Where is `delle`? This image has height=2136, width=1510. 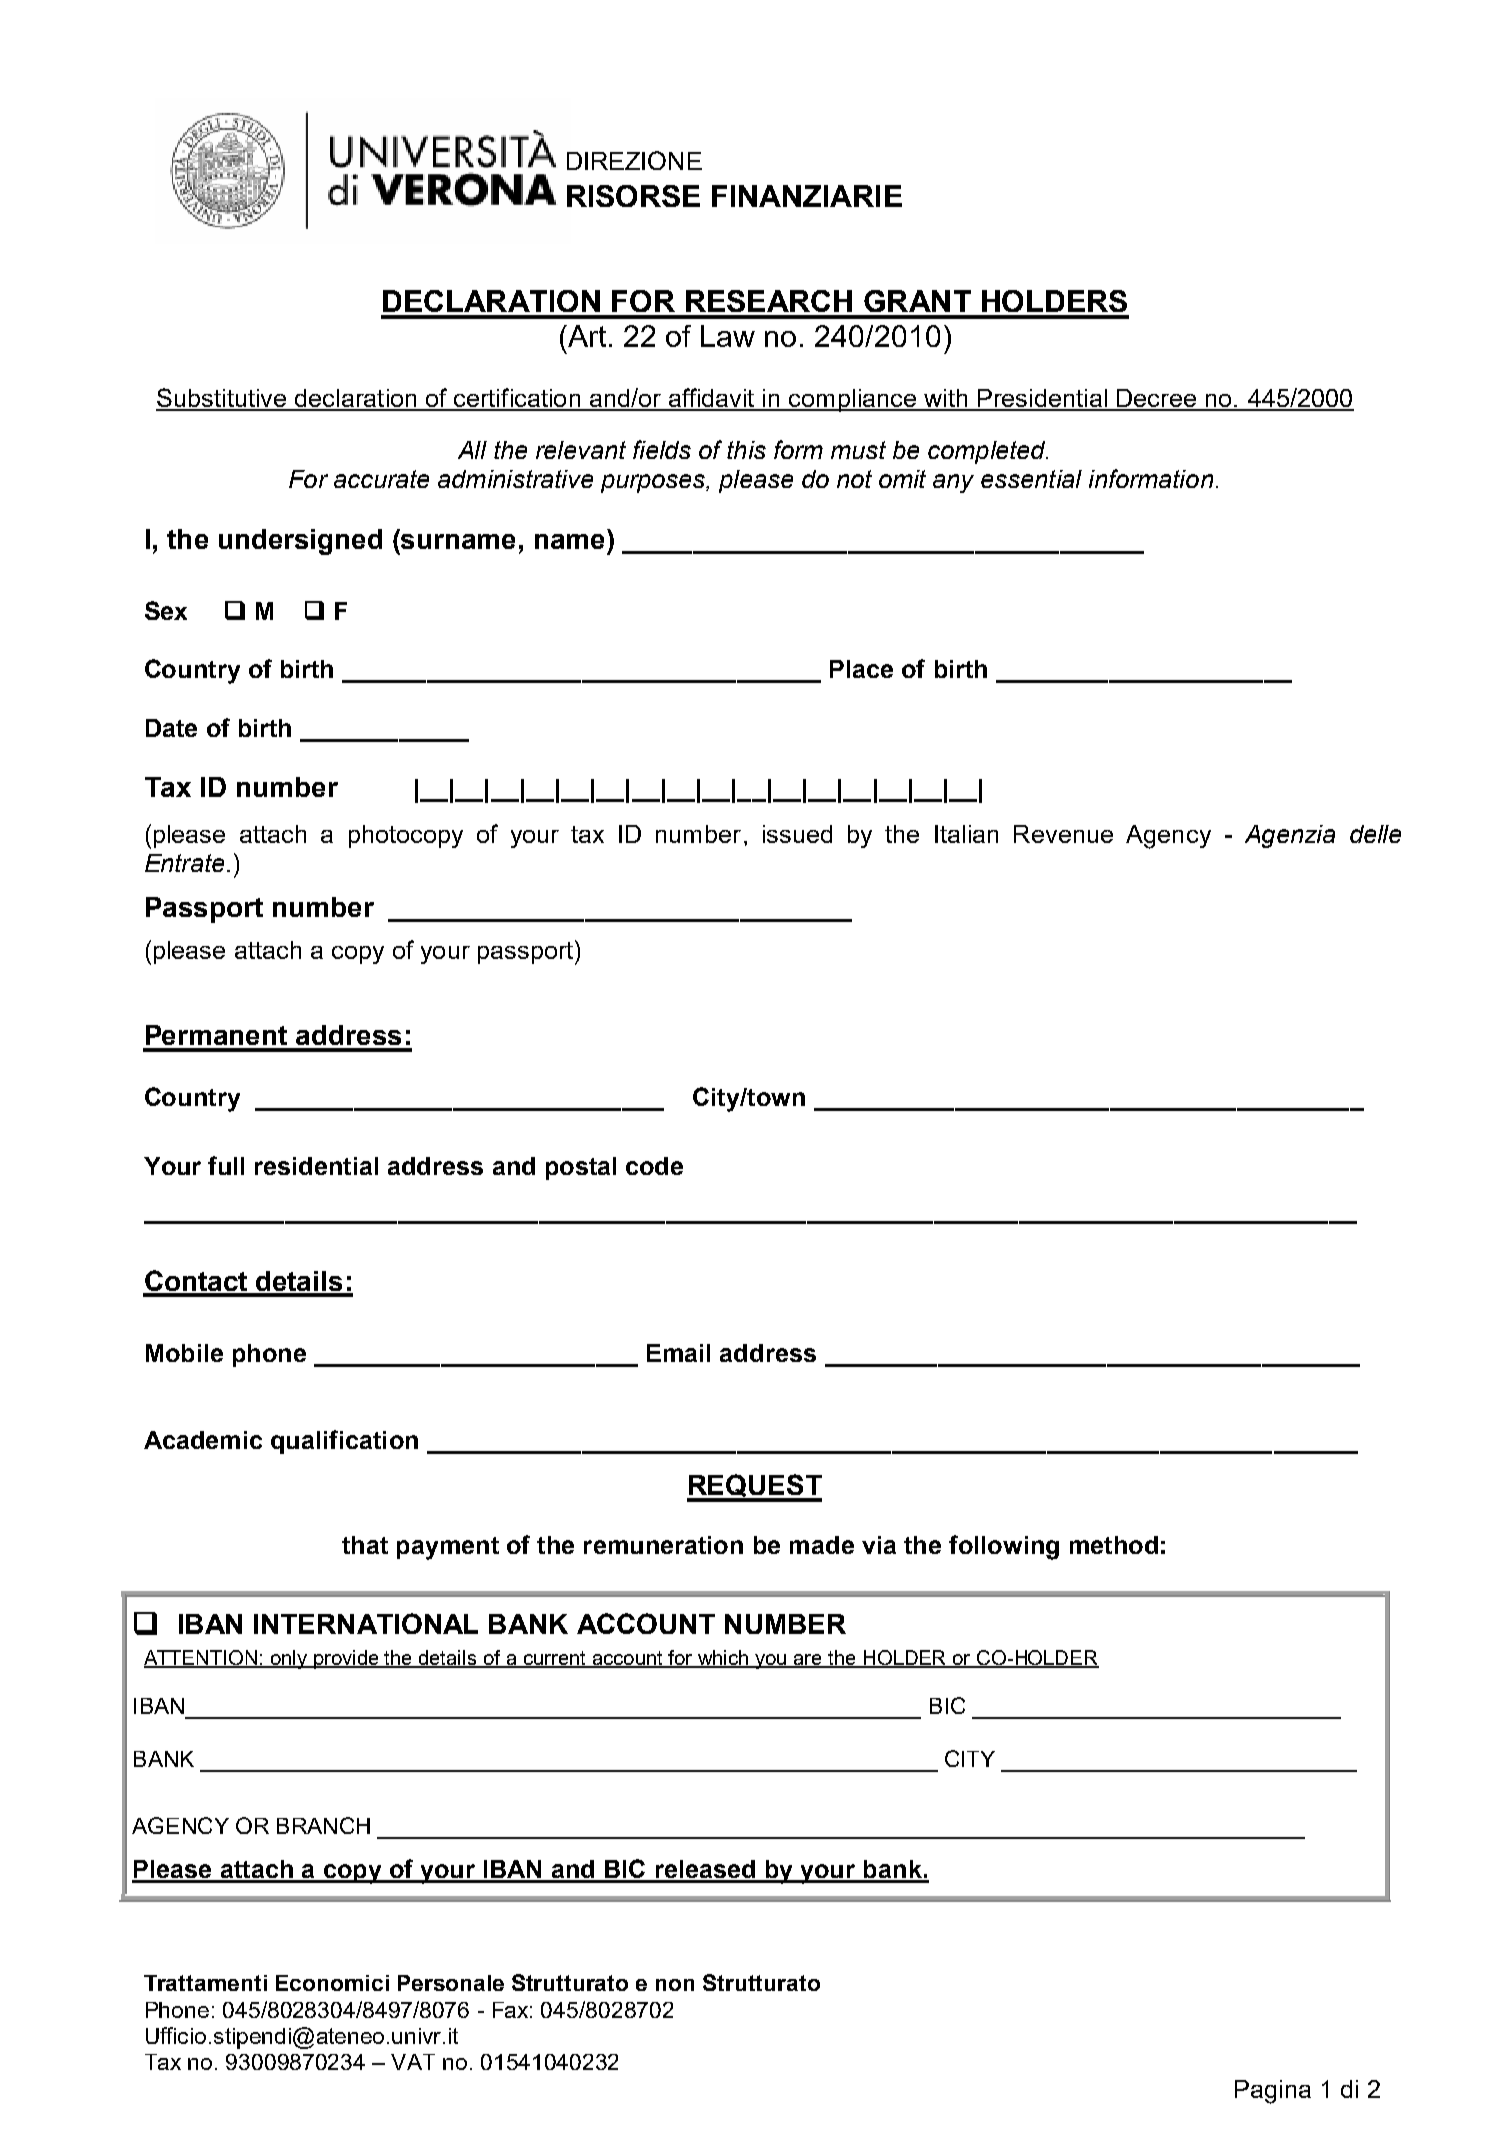
delle is located at coordinates (1375, 834).
